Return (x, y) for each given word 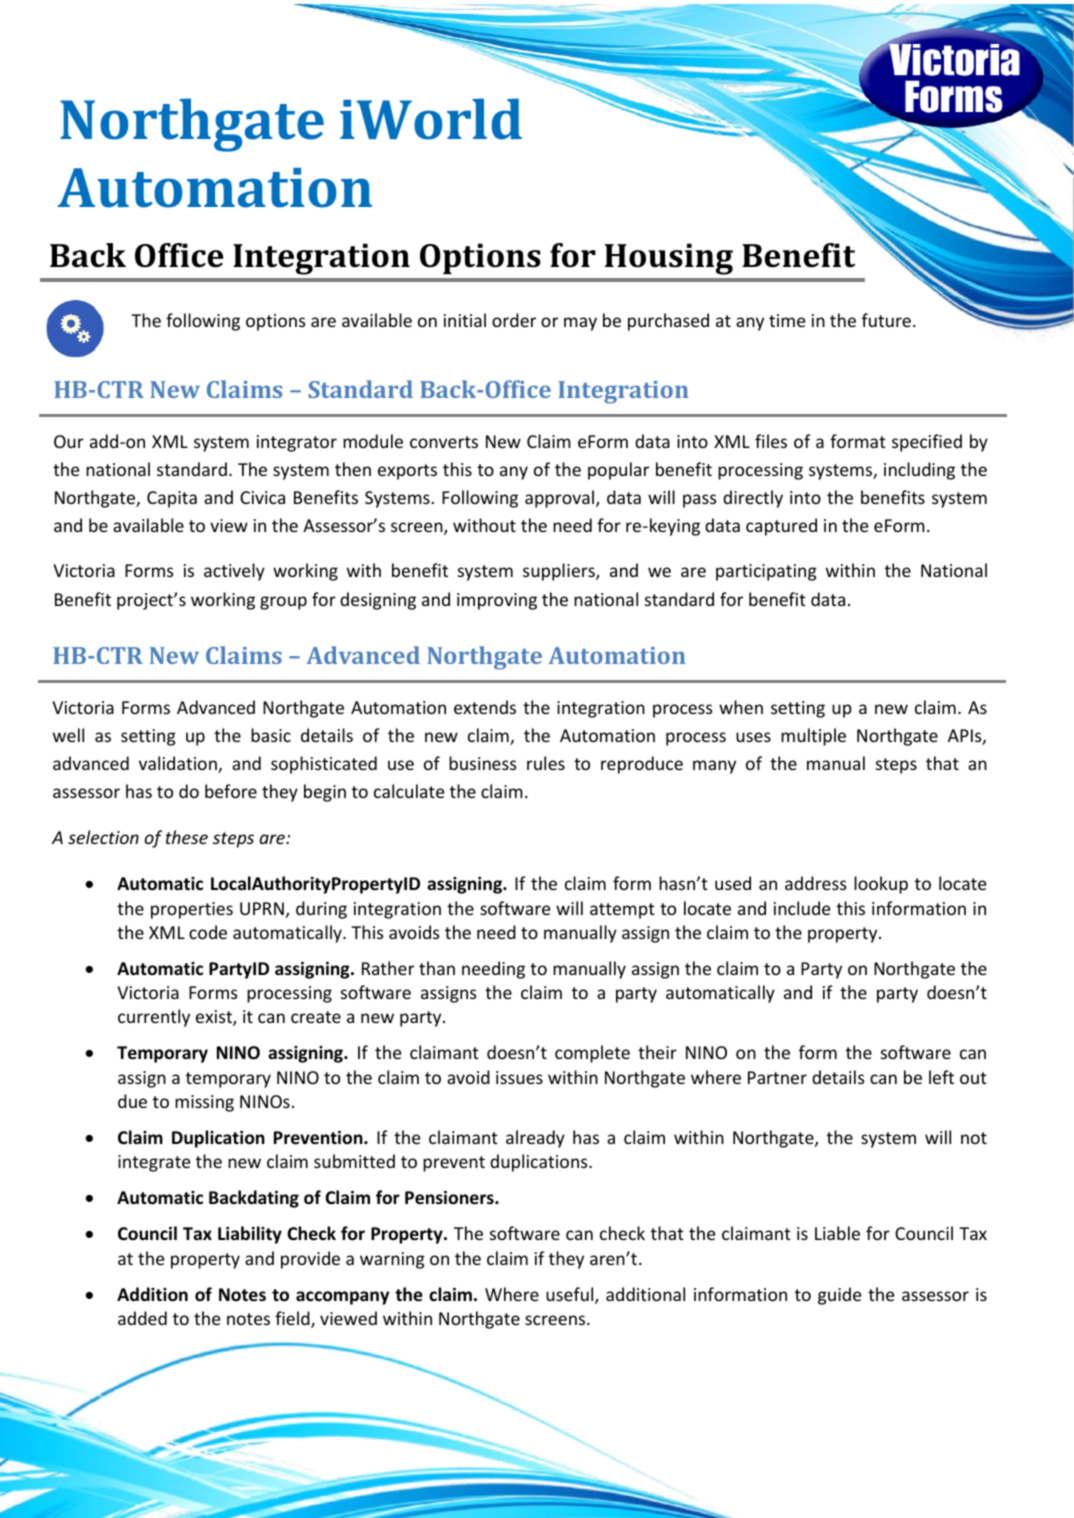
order (514, 320)
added (142, 1318)
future (886, 320)
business (482, 763)
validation (179, 764)
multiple (813, 737)
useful (571, 1295)
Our (69, 441)
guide (839, 1296)
